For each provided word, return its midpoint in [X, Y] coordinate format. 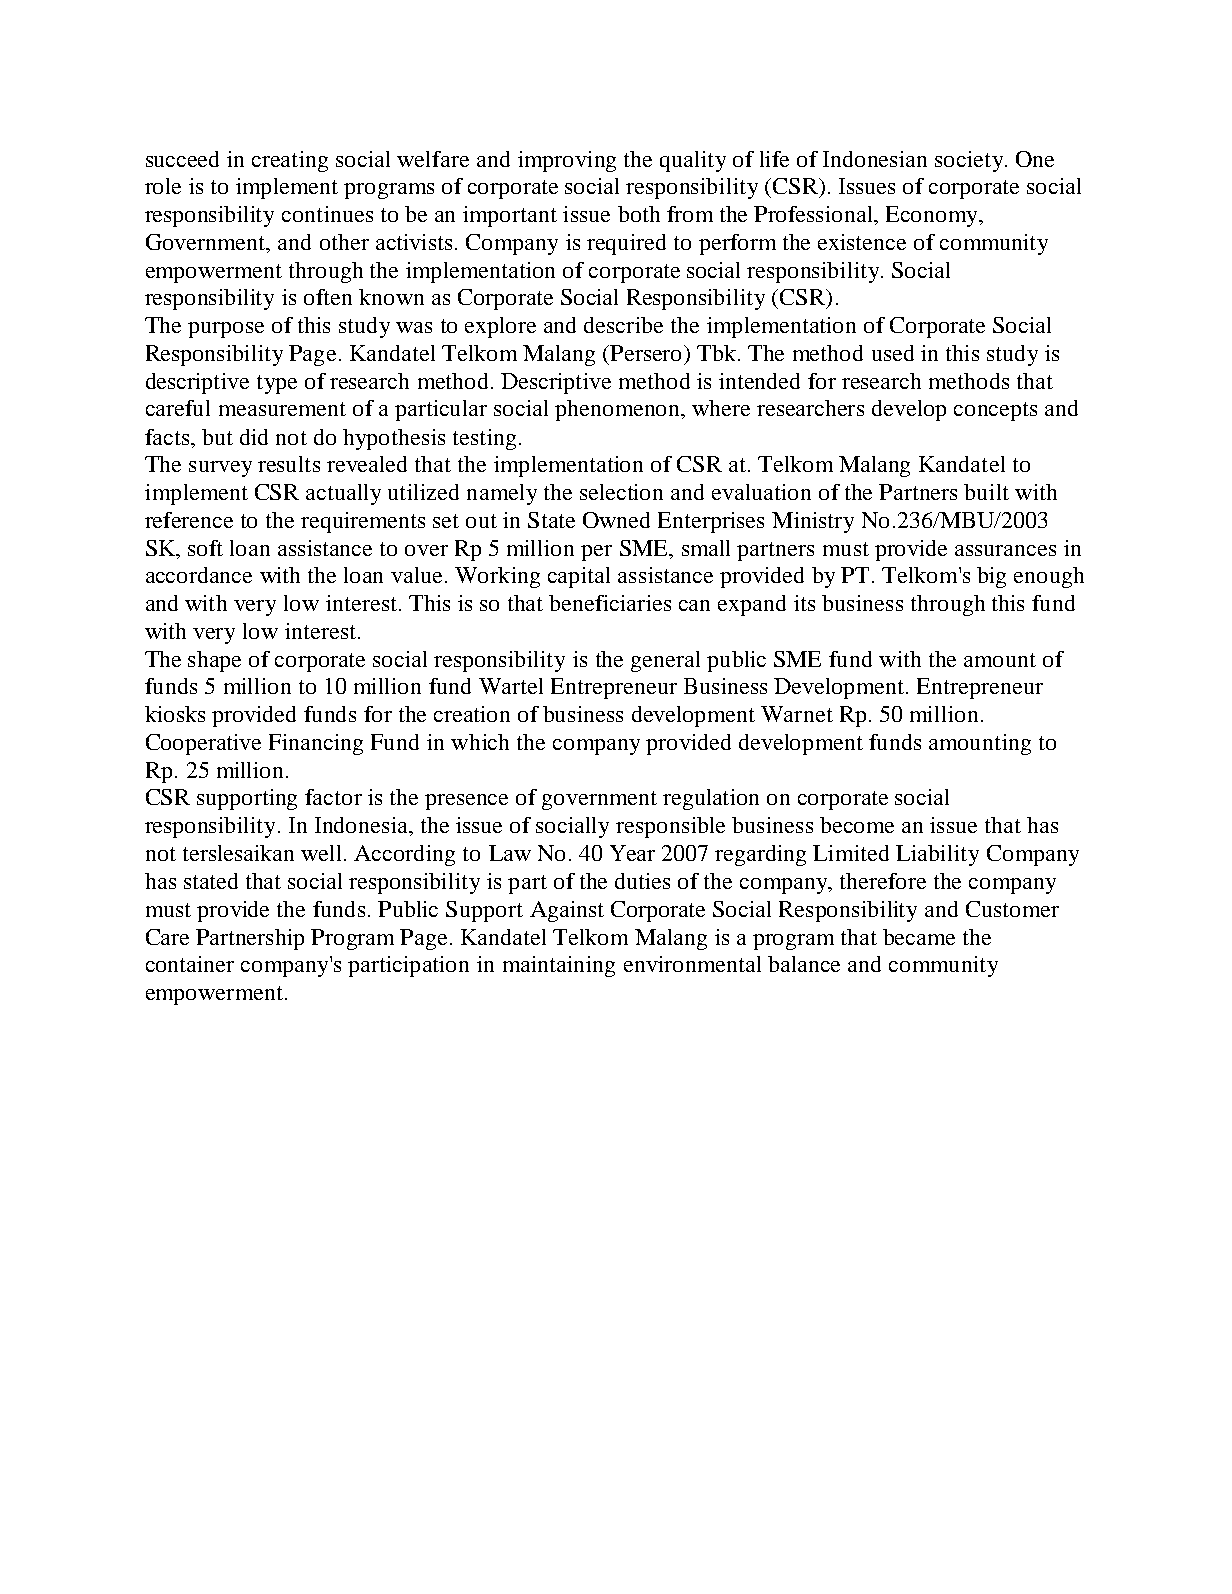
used [893, 353]
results [289, 464]
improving [567, 161]
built [986, 492]
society [970, 161]
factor [333, 797]
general [665, 661]
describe [623, 325]
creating [290, 161]
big [991, 577]
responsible [670, 827]
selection [621, 492]
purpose [226, 330]
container [190, 964]
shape [214, 661]
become [857, 825]
